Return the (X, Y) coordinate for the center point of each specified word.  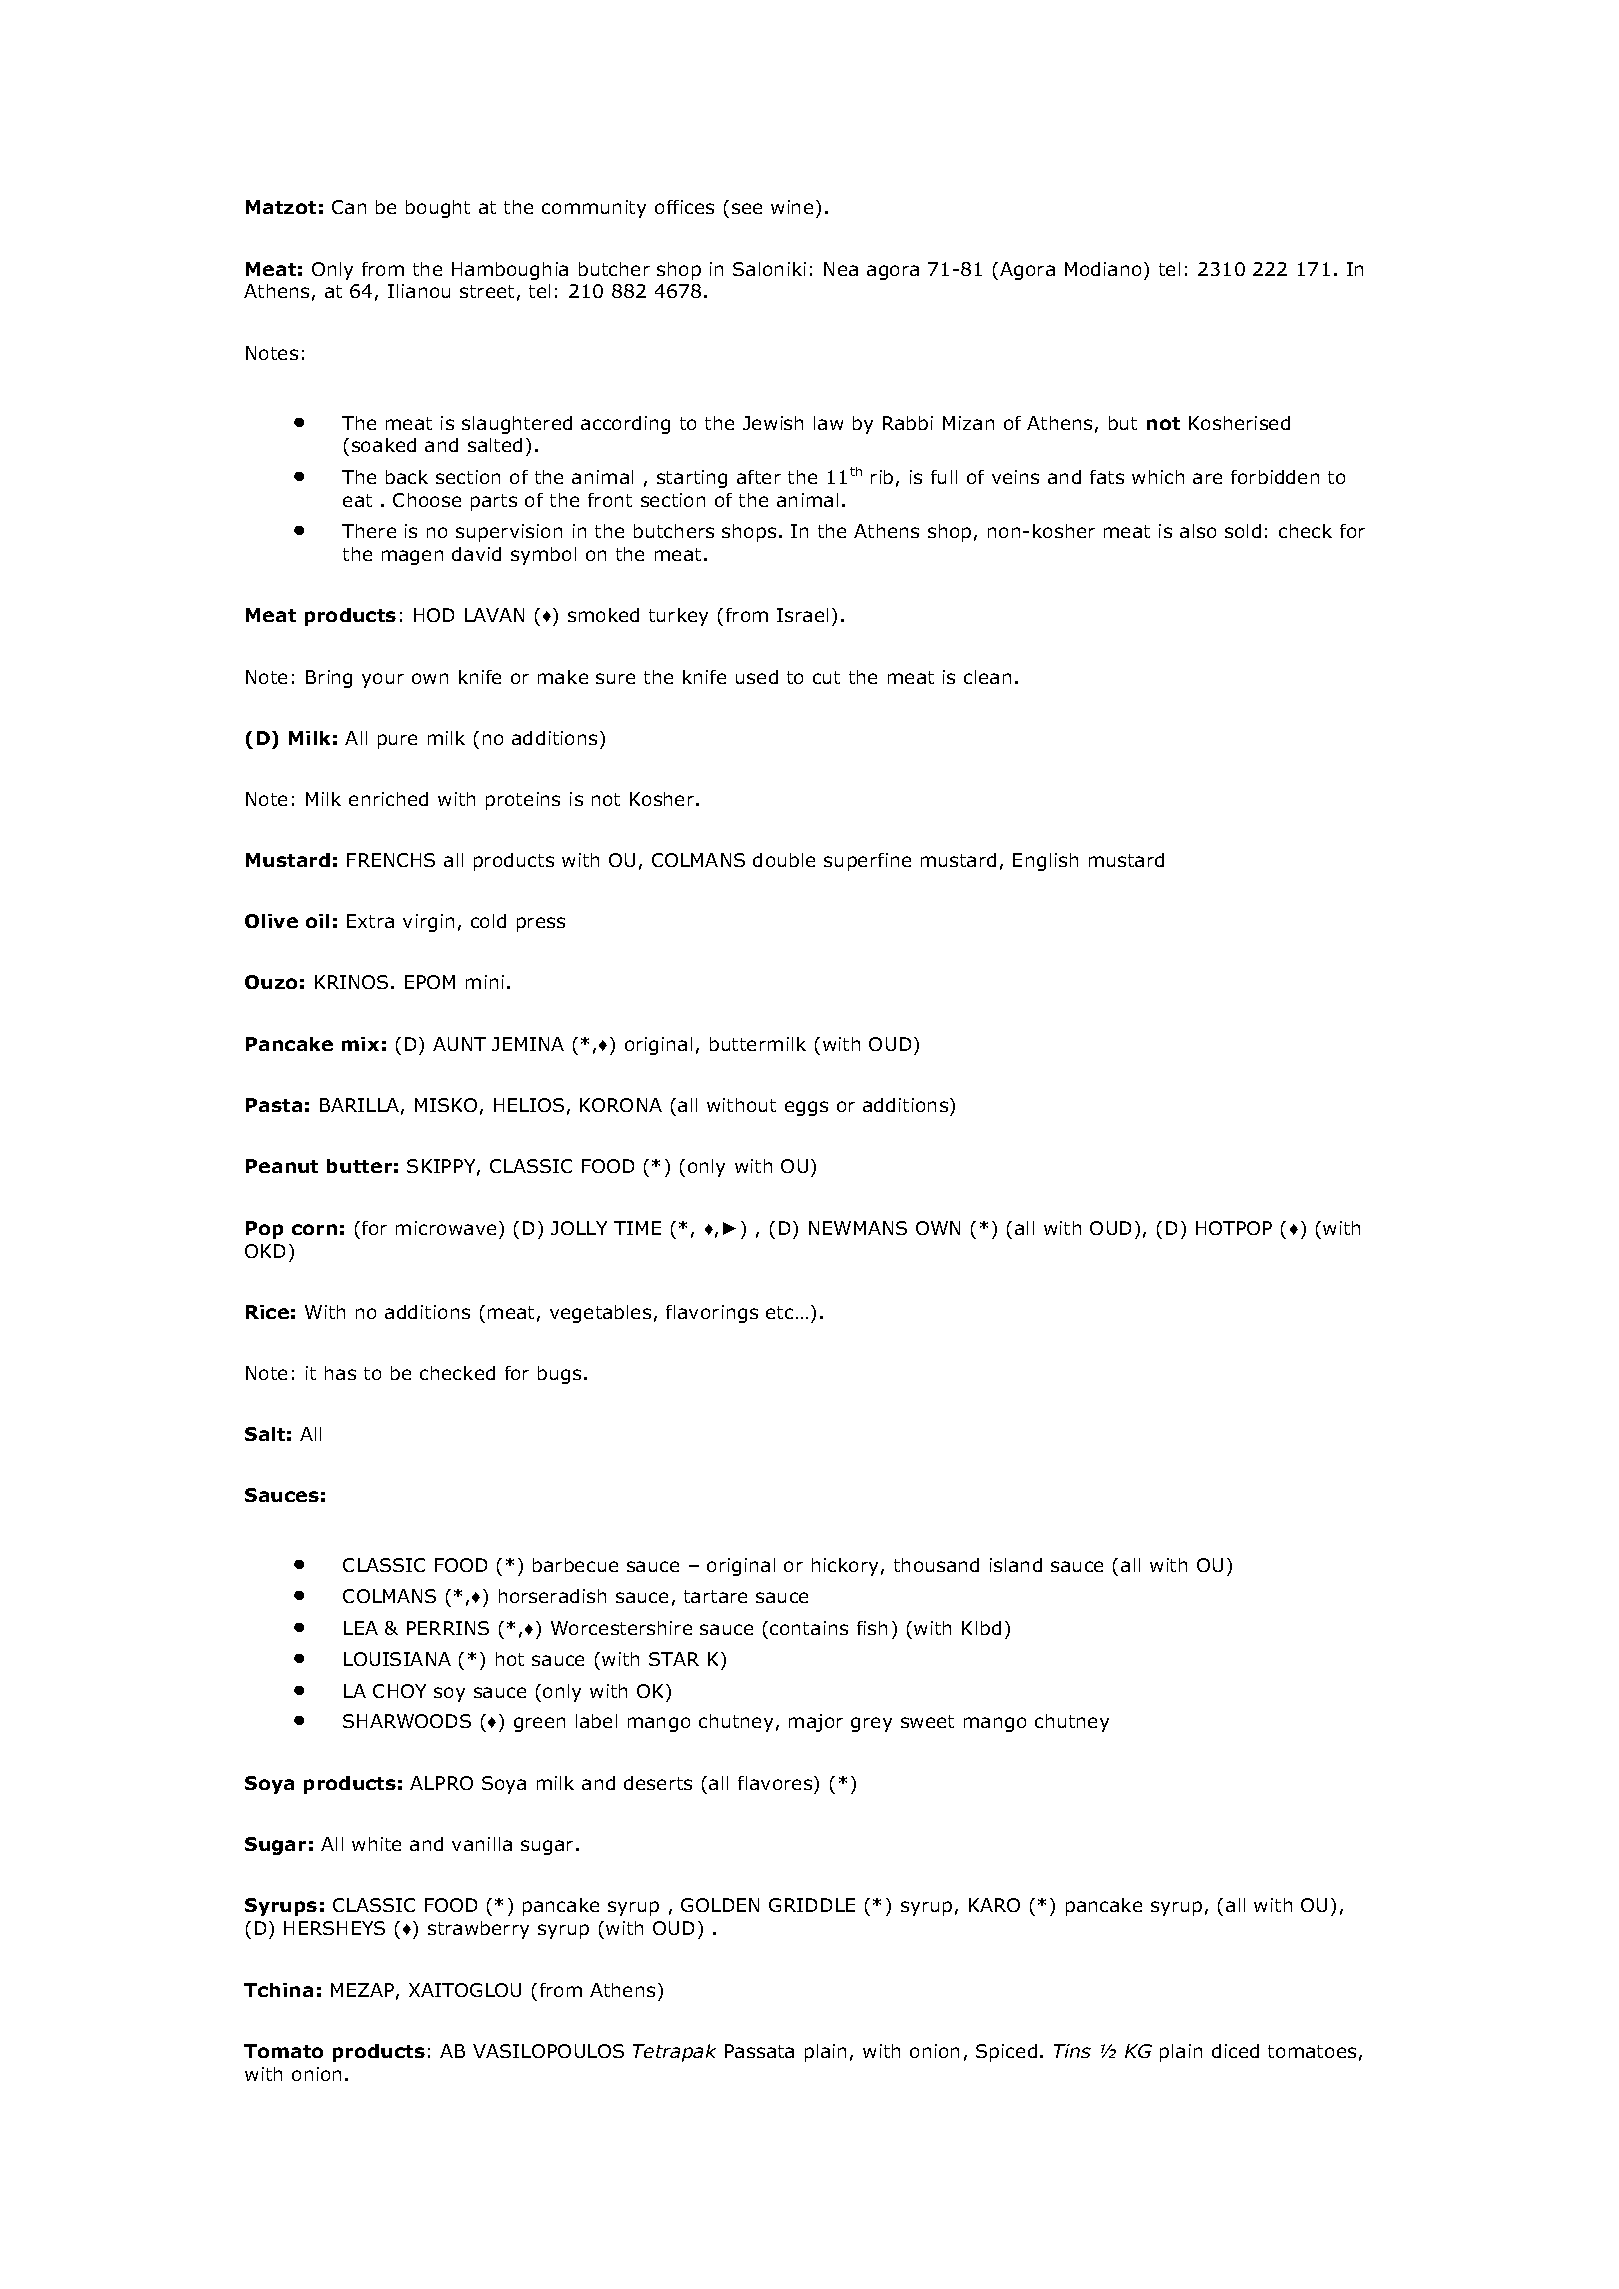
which (1158, 477)
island (1016, 1565)
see (747, 208)
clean (987, 677)
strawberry (478, 1930)
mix (360, 1044)
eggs (806, 1108)
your (383, 680)
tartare (715, 1596)
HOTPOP (1234, 1228)
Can (349, 207)
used (757, 677)
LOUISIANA (397, 1659)
